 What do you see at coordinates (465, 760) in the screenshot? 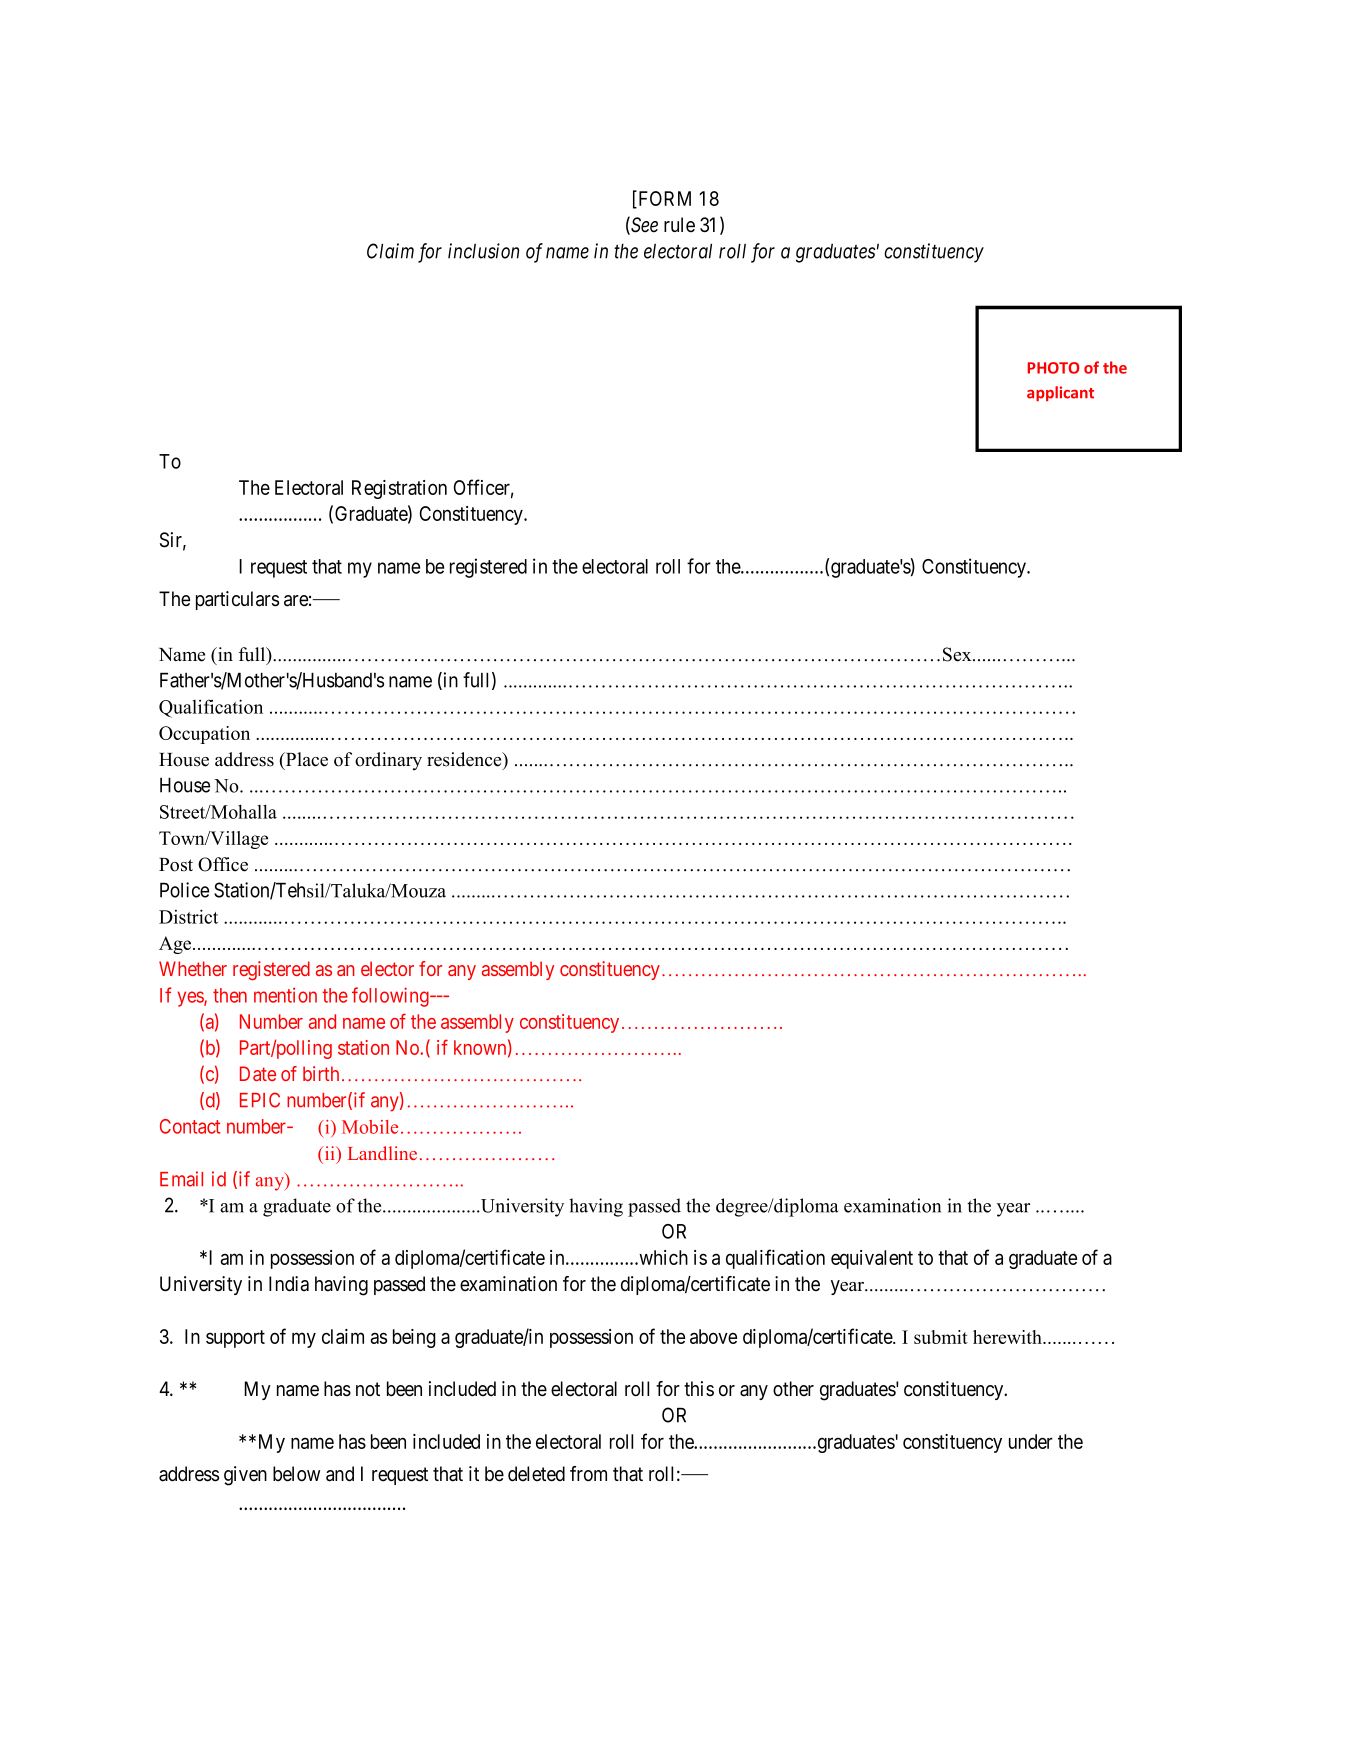
I see `residence` at bounding box center [465, 760].
